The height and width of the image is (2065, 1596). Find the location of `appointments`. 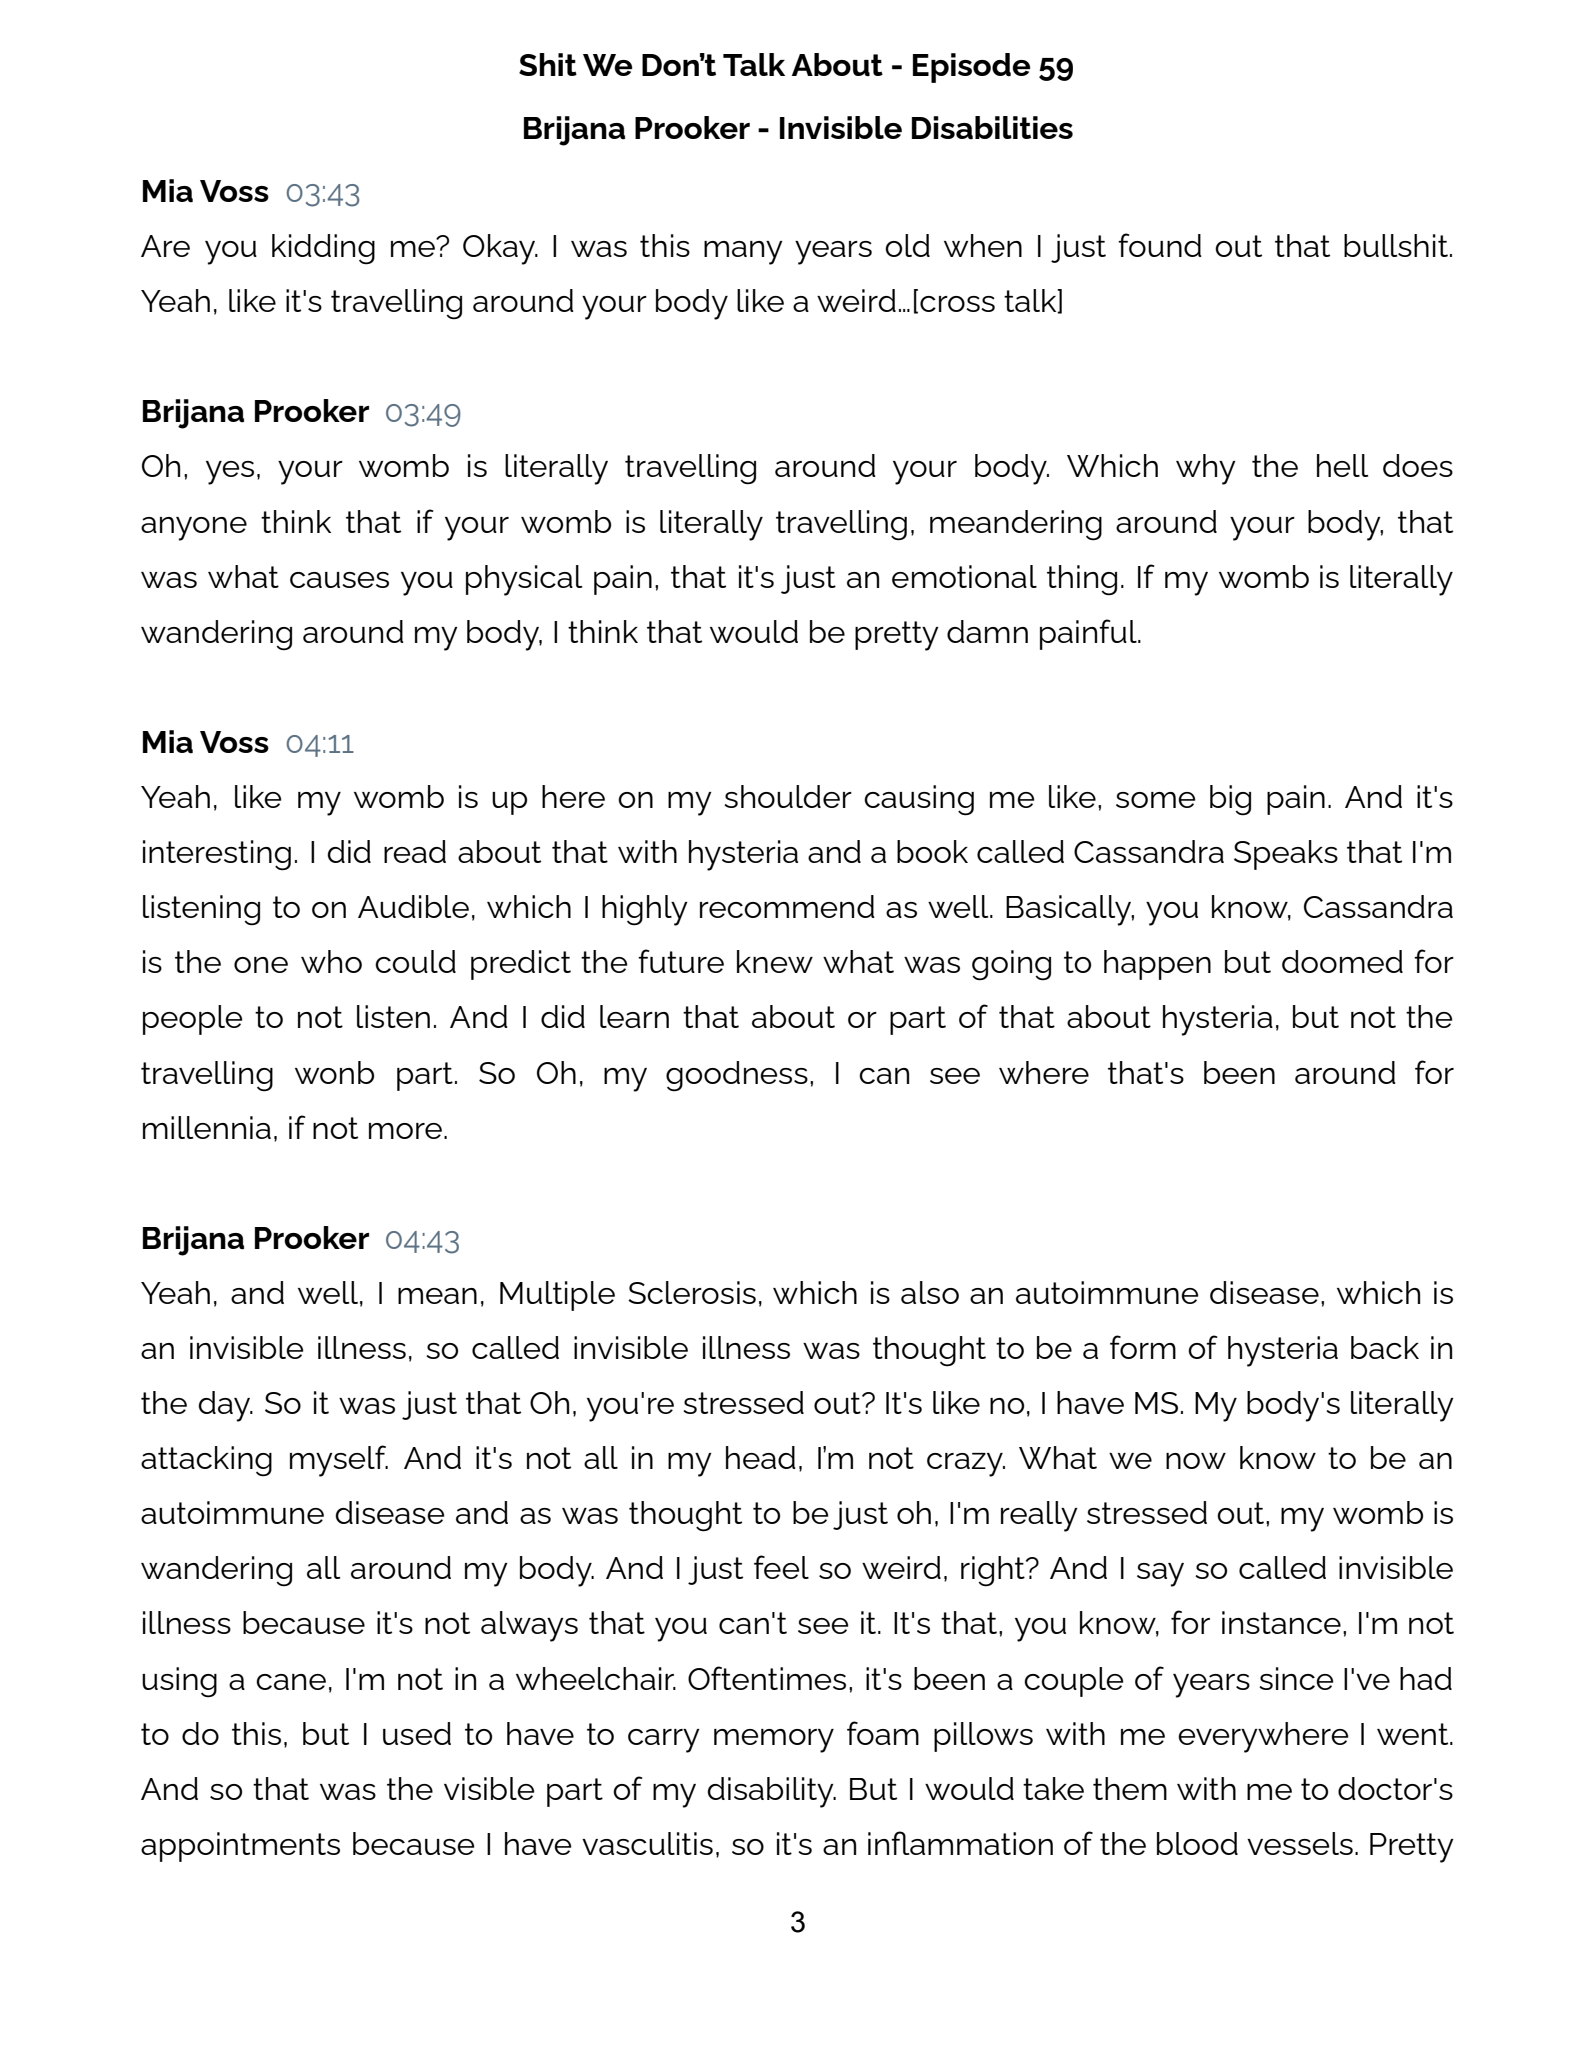

appointments is located at coordinates (240, 1847).
